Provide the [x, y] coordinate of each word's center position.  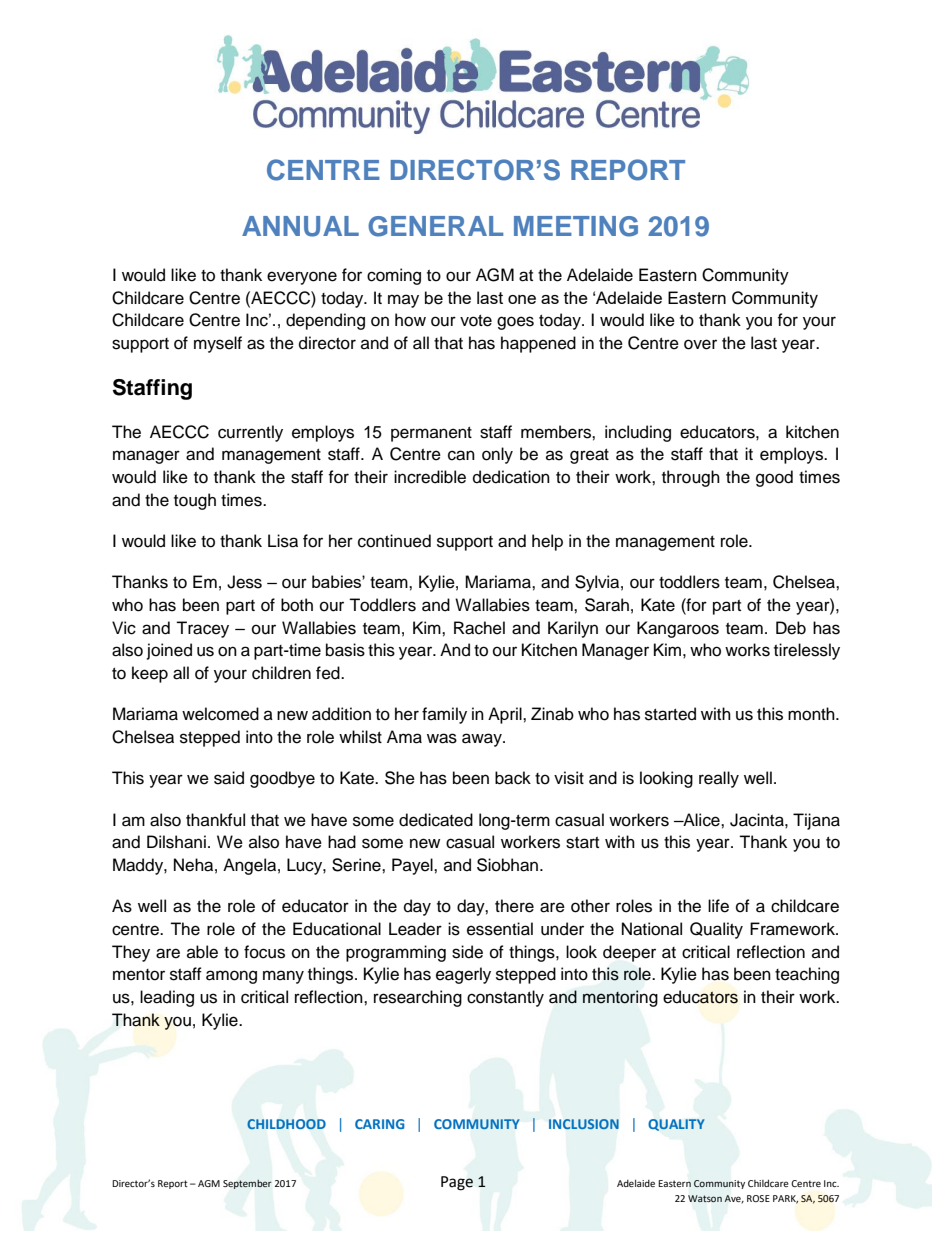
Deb [791, 628]
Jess [244, 582]
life [718, 906]
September [247, 1184]
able [202, 952]
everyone [302, 278]
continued [394, 541]
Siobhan [507, 865]
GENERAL [435, 226]
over [700, 344]
